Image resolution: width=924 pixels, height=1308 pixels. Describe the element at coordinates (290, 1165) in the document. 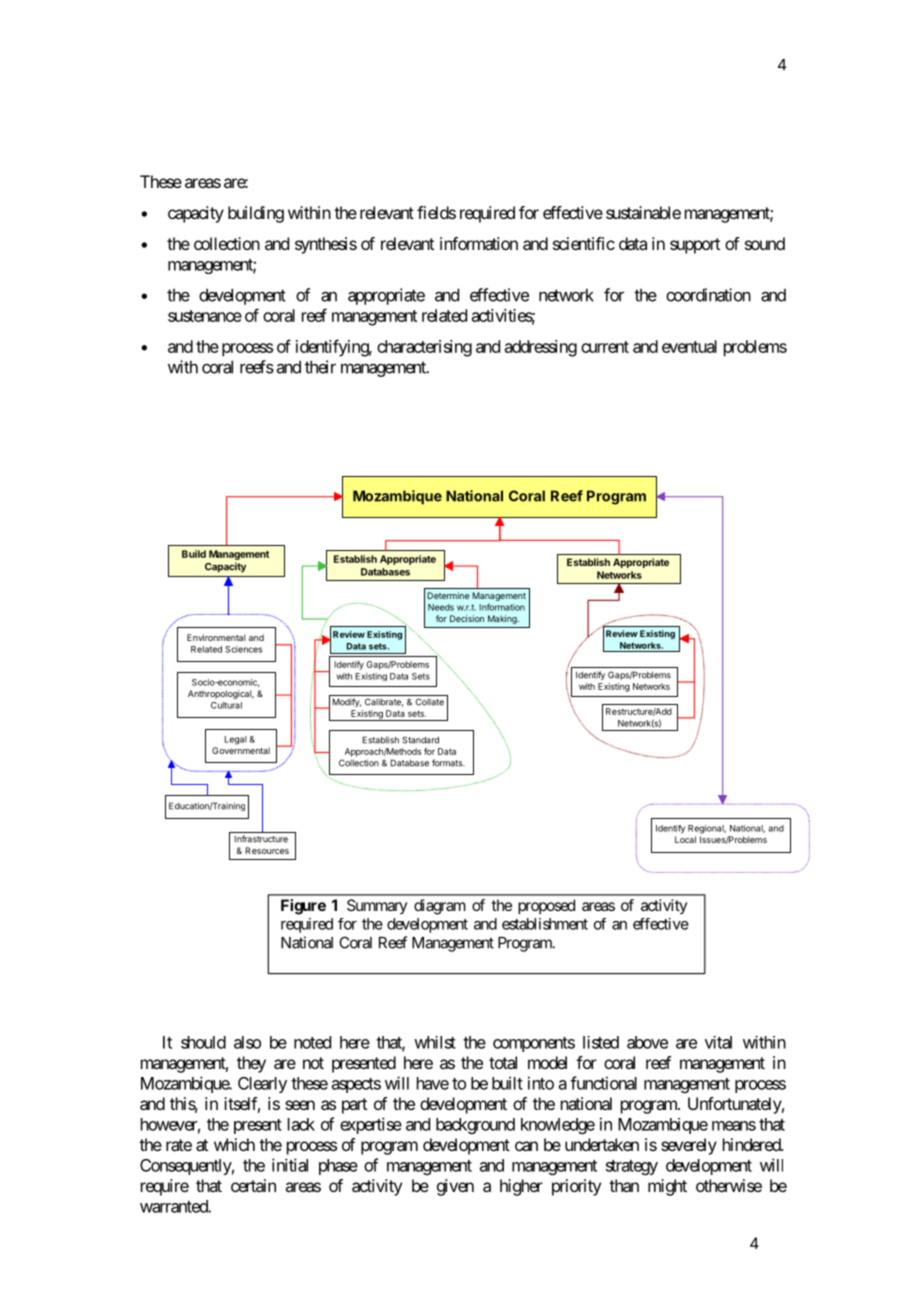

I see `initial` at that location.
